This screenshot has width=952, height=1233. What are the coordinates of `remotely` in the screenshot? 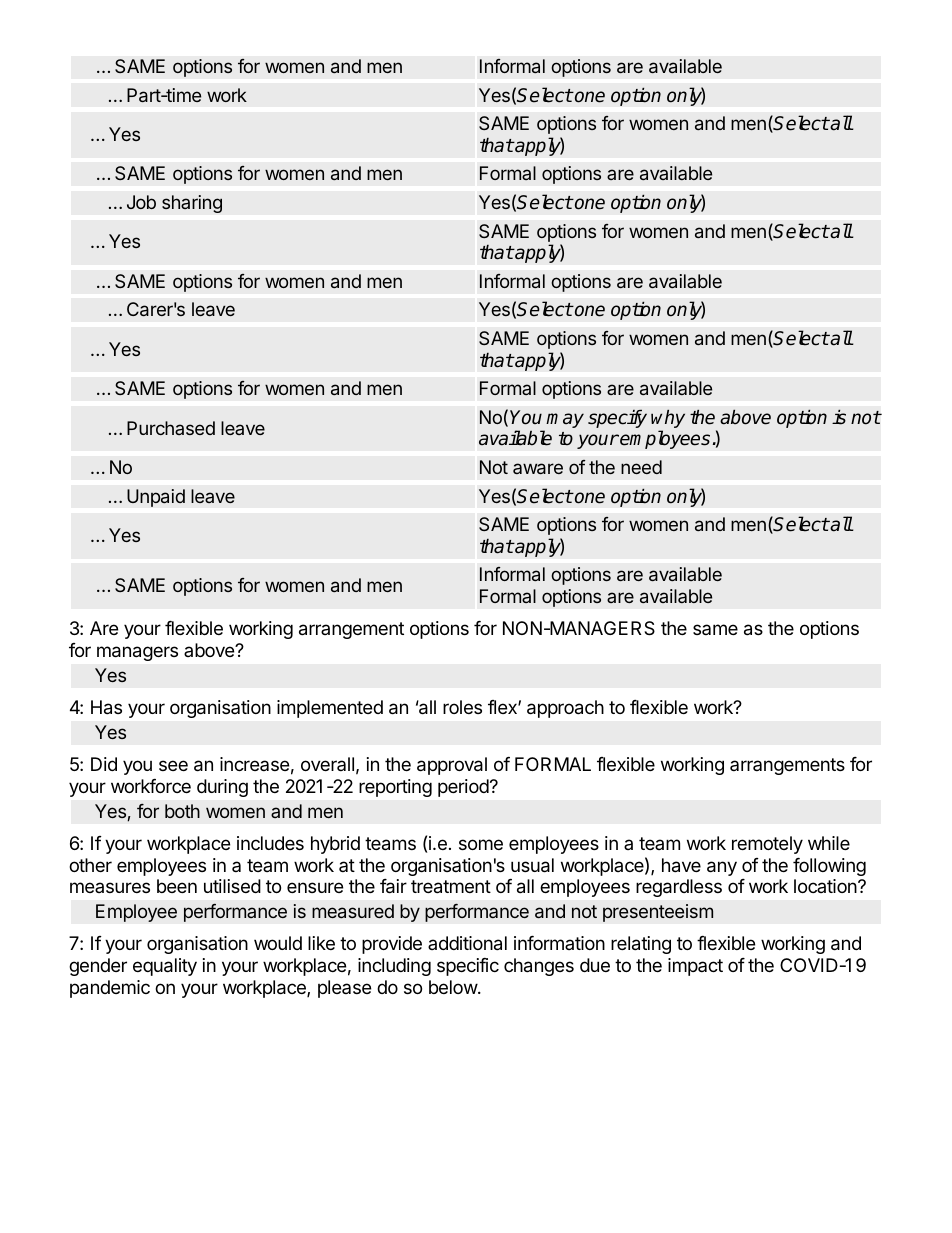 It's located at (767, 845).
